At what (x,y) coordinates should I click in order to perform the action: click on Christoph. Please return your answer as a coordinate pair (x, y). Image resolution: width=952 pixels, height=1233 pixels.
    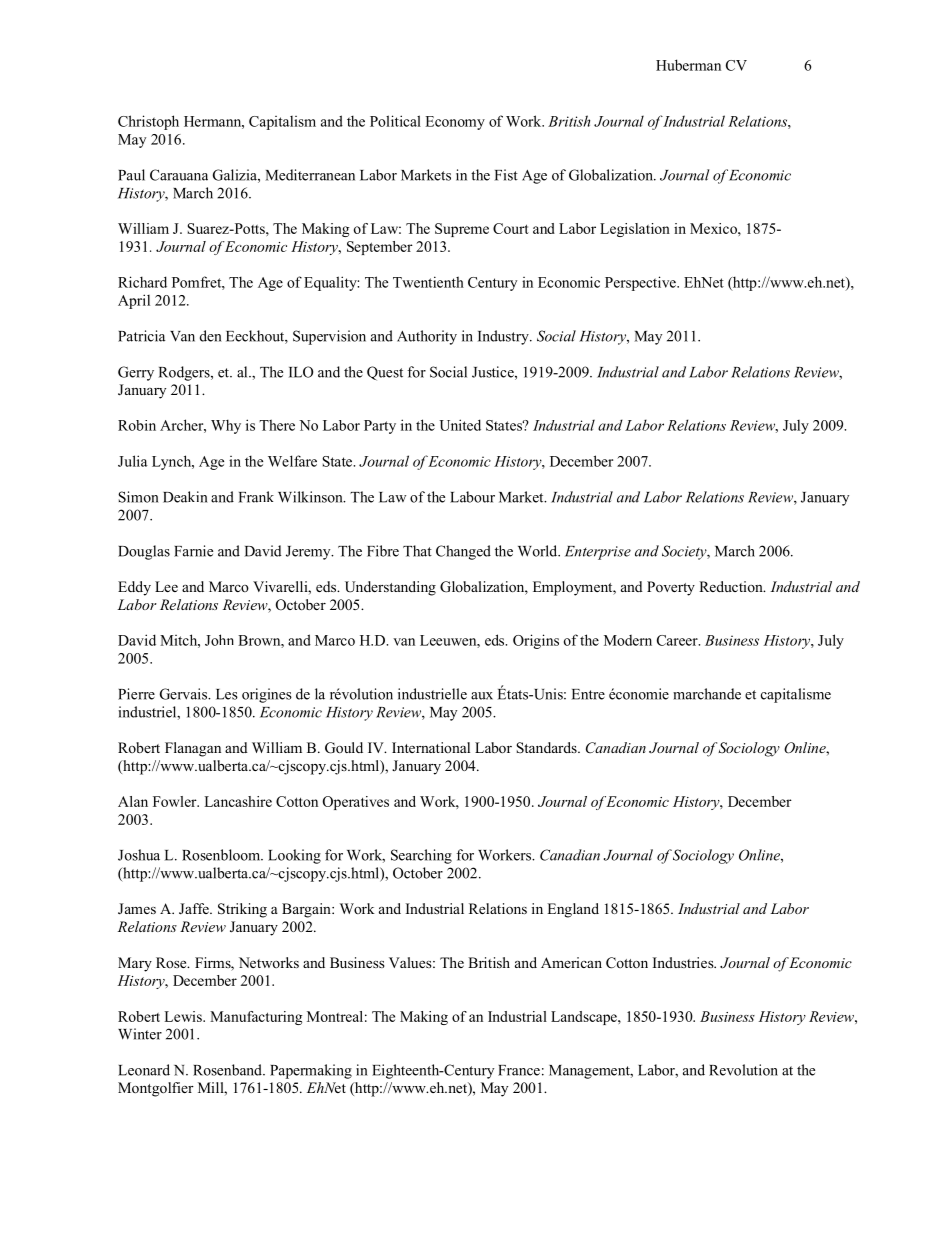
    Looking at the image, I should click on (148, 122).
